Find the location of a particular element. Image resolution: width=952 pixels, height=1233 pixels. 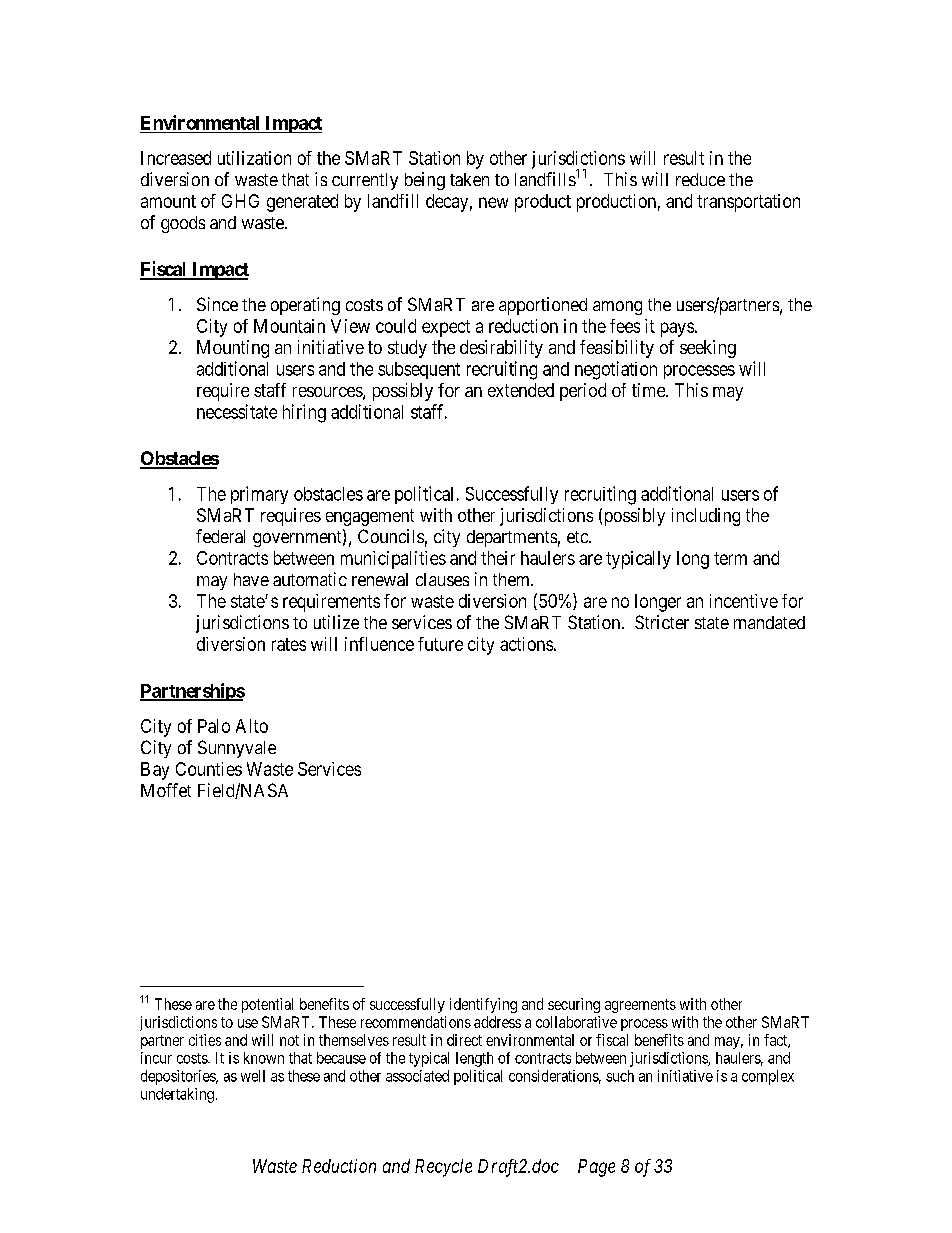

GHG is located at coordinates (240, 201).
